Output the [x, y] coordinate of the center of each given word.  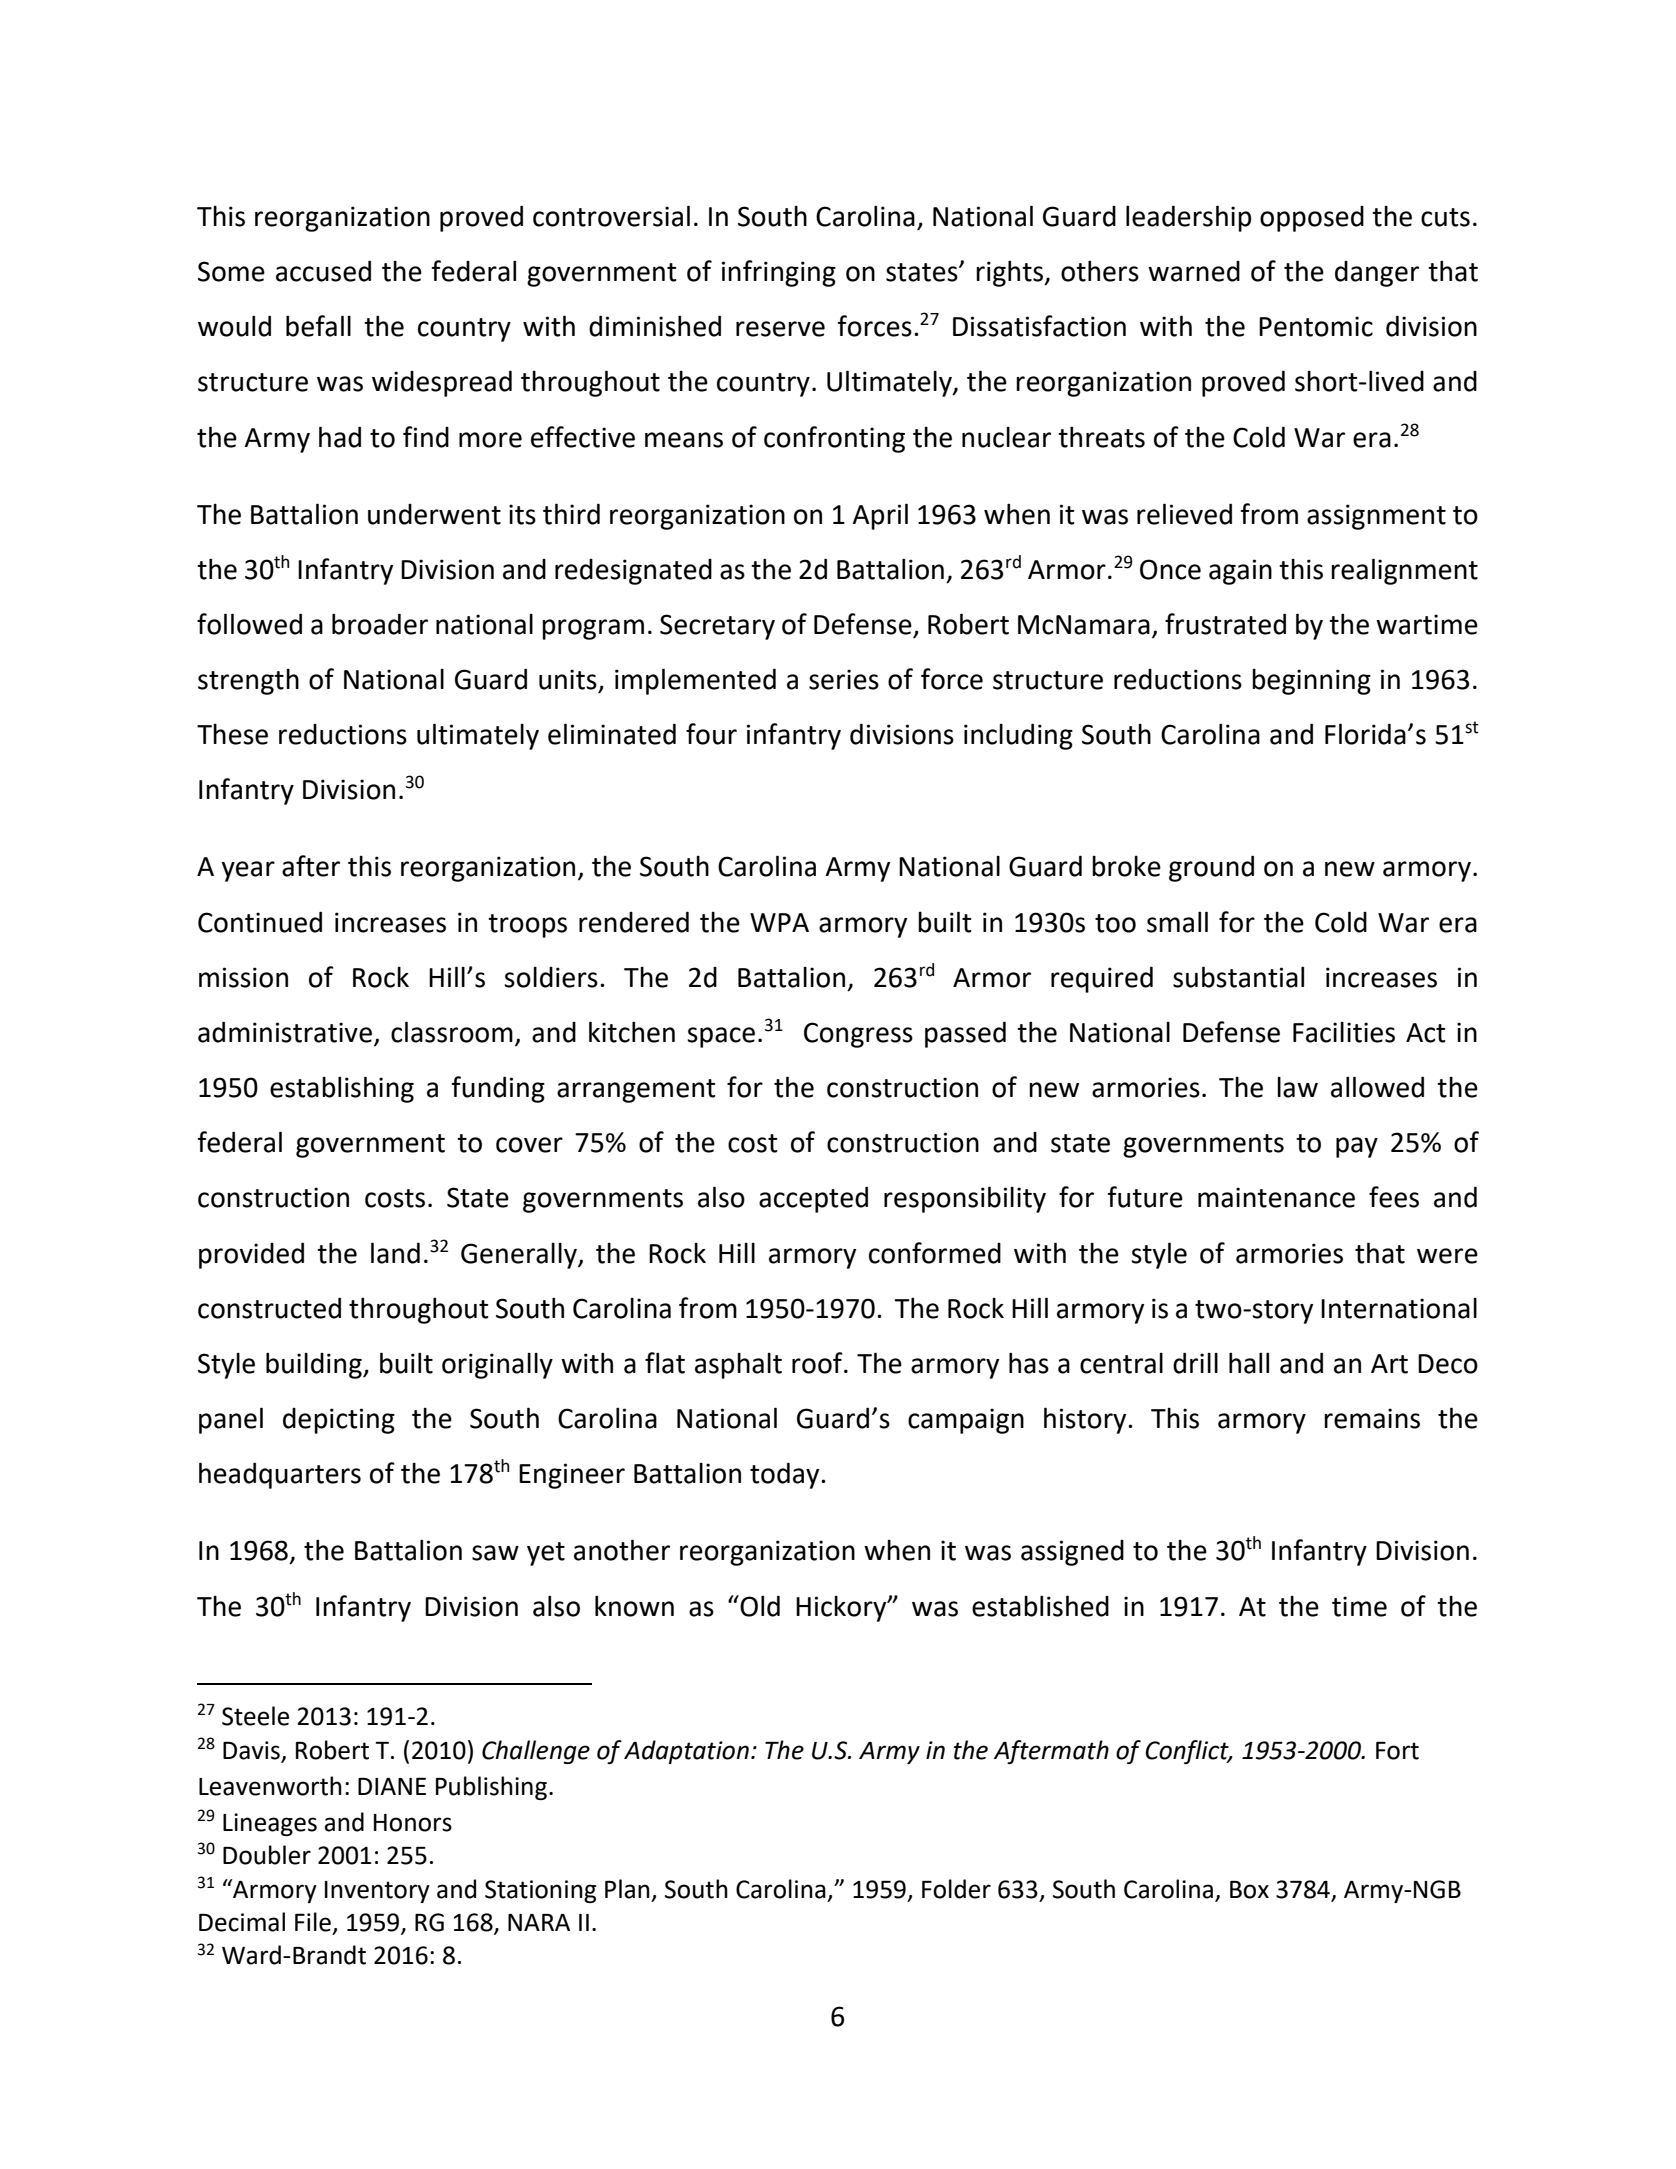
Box [1249, 1890]
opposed [1312, 219]
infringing [779, 273]
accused [323, 271]
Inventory [377, 1892]
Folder [956, 1889]
